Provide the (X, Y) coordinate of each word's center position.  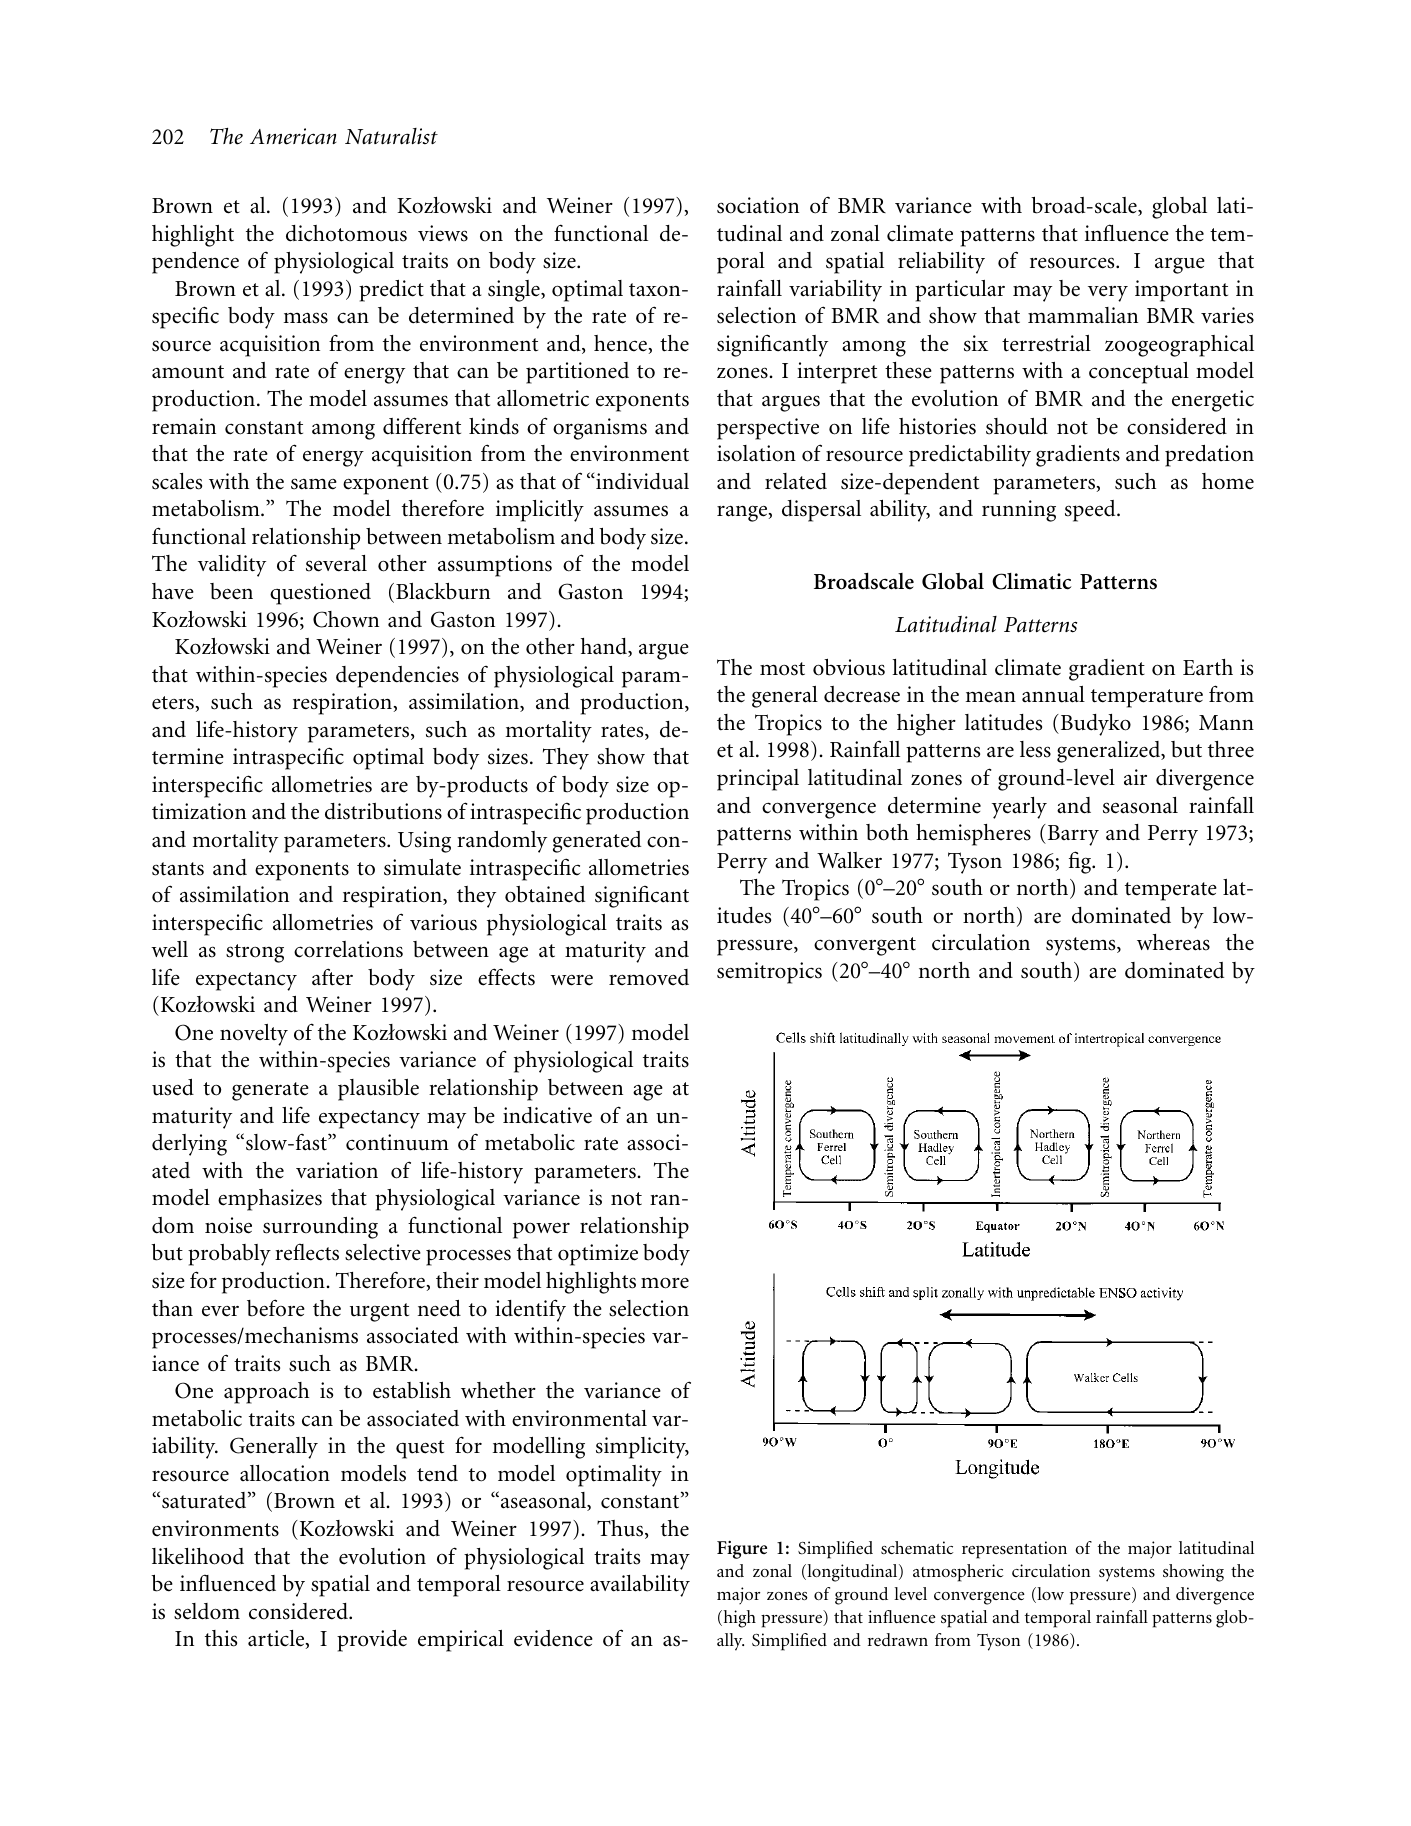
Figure (742, 1550)
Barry (1072, 835)
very (1108, 294)
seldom (207, 1611)
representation (1014, 1550)
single (515, 291)
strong (255, 953)
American (293, 136)
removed (649, 977)
